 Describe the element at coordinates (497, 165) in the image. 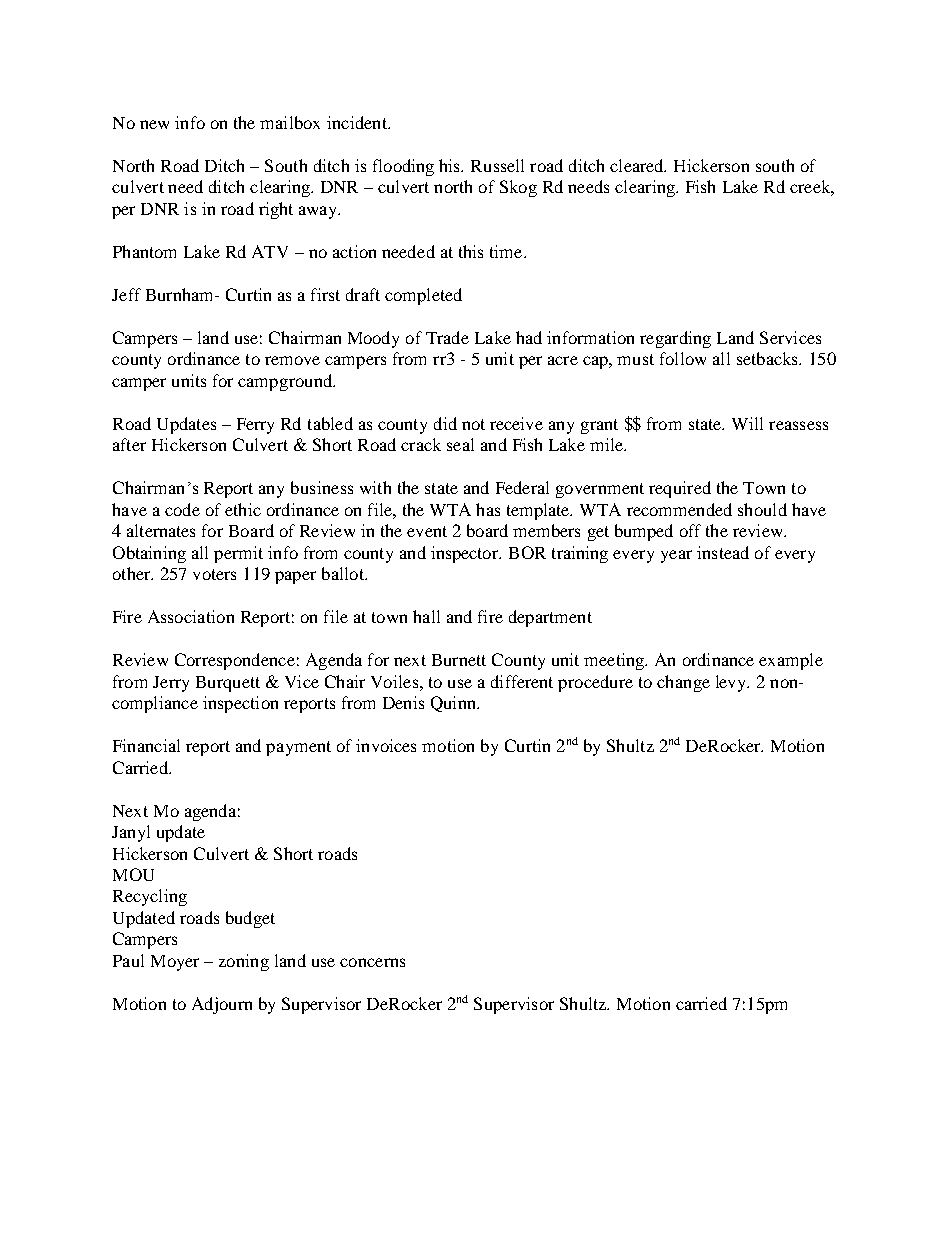

I see `Russell` at that location.
